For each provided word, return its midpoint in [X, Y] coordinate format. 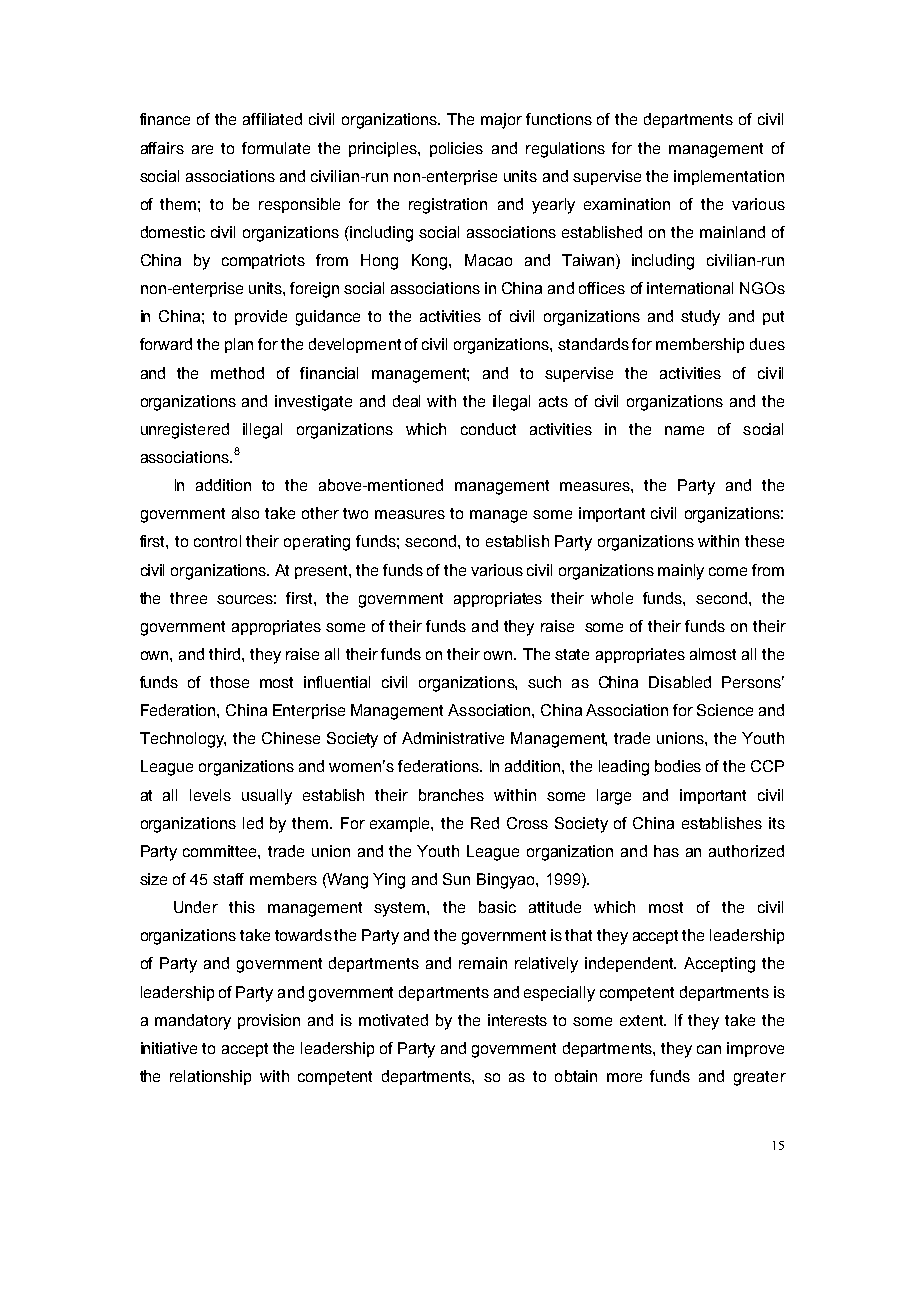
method [237, 373]
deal [406, 401]
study [700, 318]
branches [451, 795]
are [202, 149]
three [188, 598]
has [666, 851]
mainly [681, 572]
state [572, 654]
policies [456, 149]
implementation [729, 177]
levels [210, 795]
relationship [210, 1077]
